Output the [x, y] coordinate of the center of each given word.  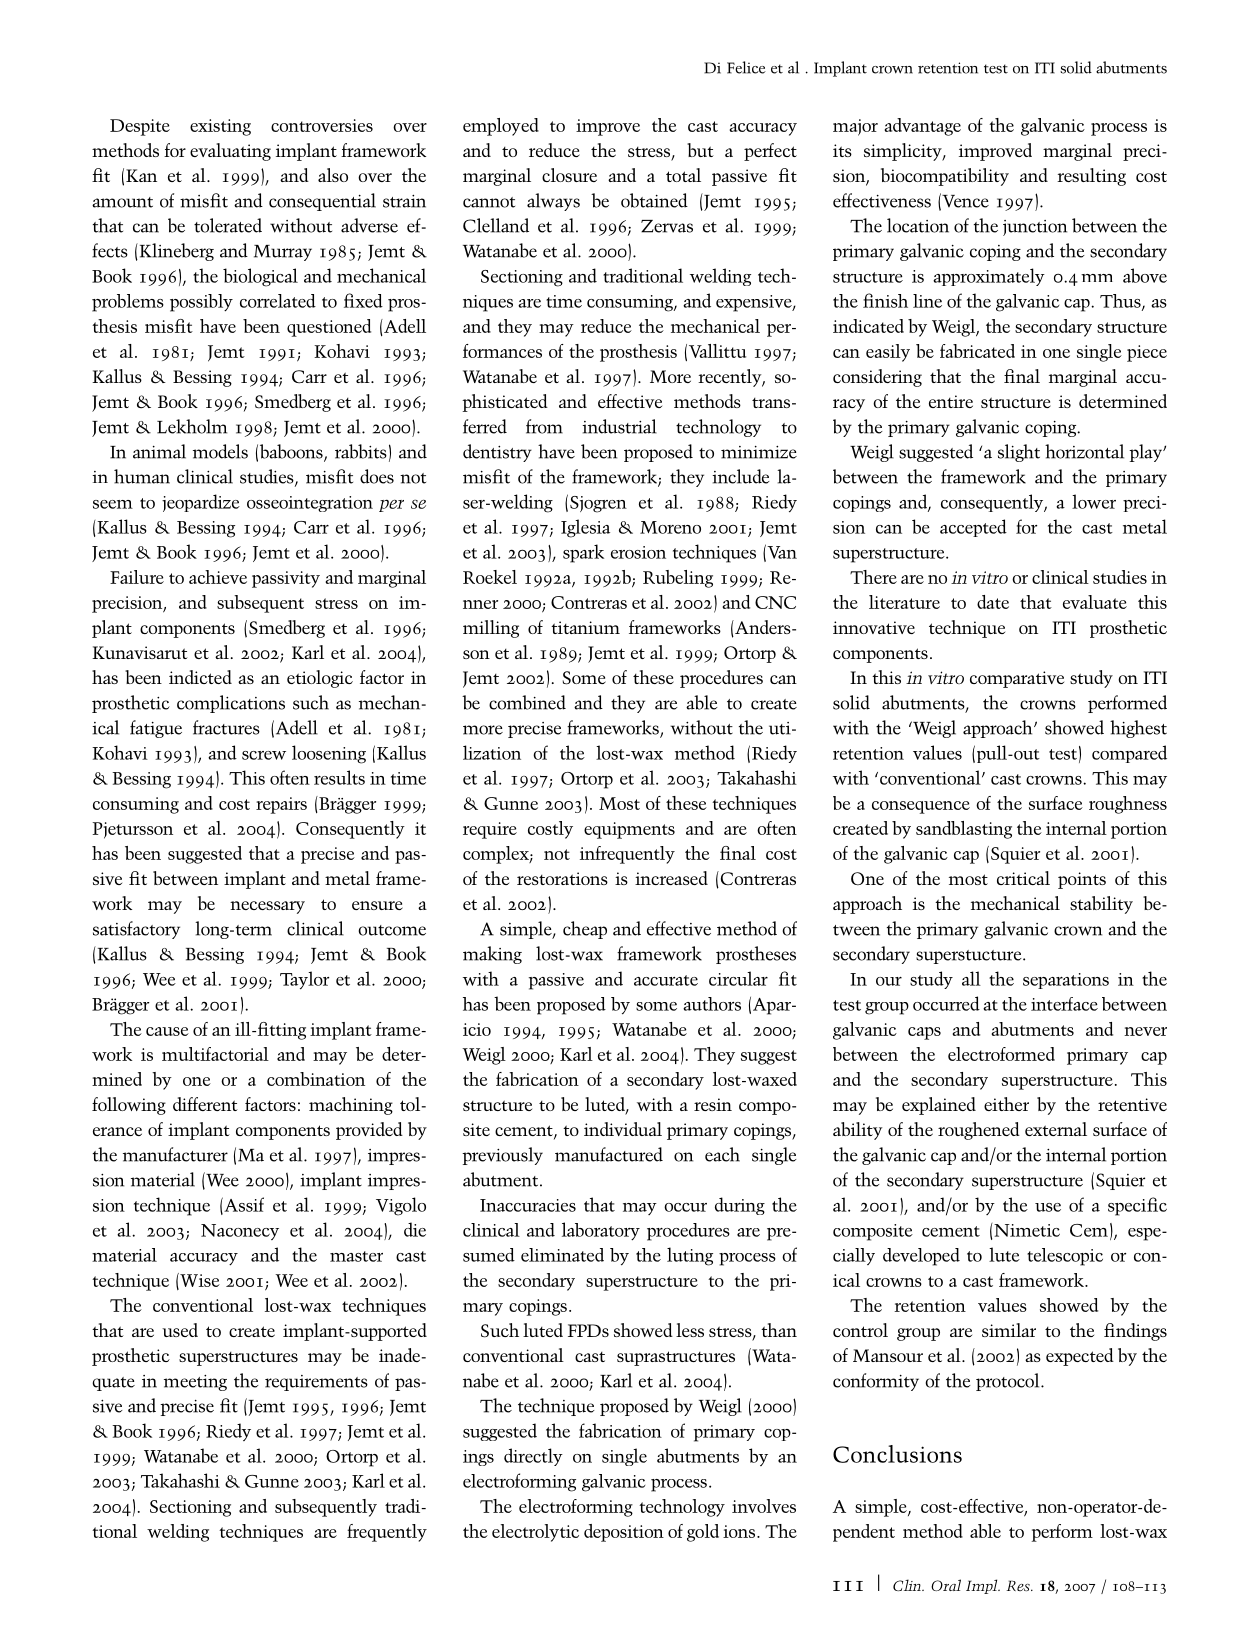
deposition [624, 1533]
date [993, 602]
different [205, 1104]
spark [583, 553]
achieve [218, 577]
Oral [946, 1585]
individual [623, 1129]
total [683, 175]
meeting [195, 1383]
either [1006, 1104]
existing [220, 127]
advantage [922, 127]
